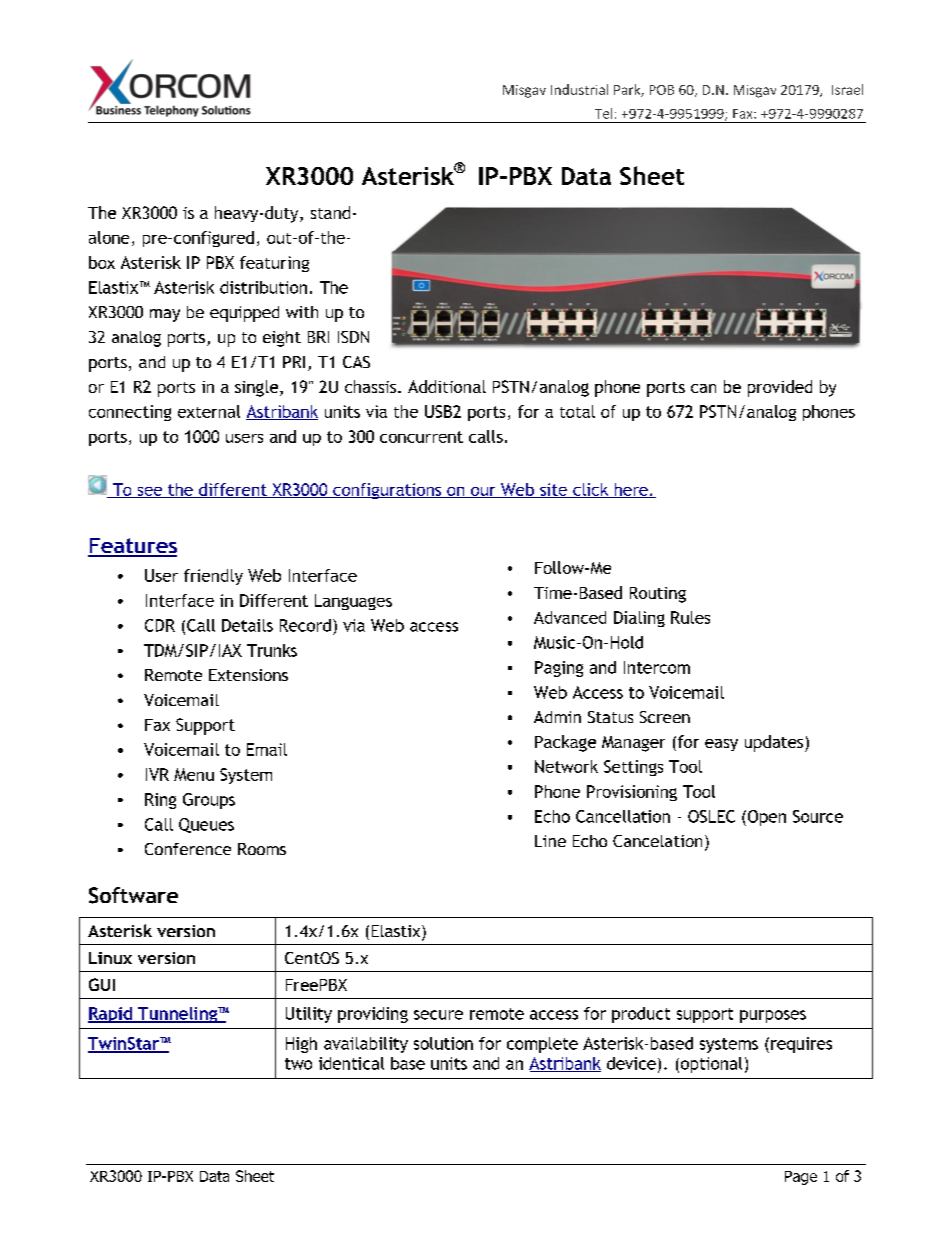  Describe the element at coordinates (301, 1045) in the document. I see `High` at that location.
